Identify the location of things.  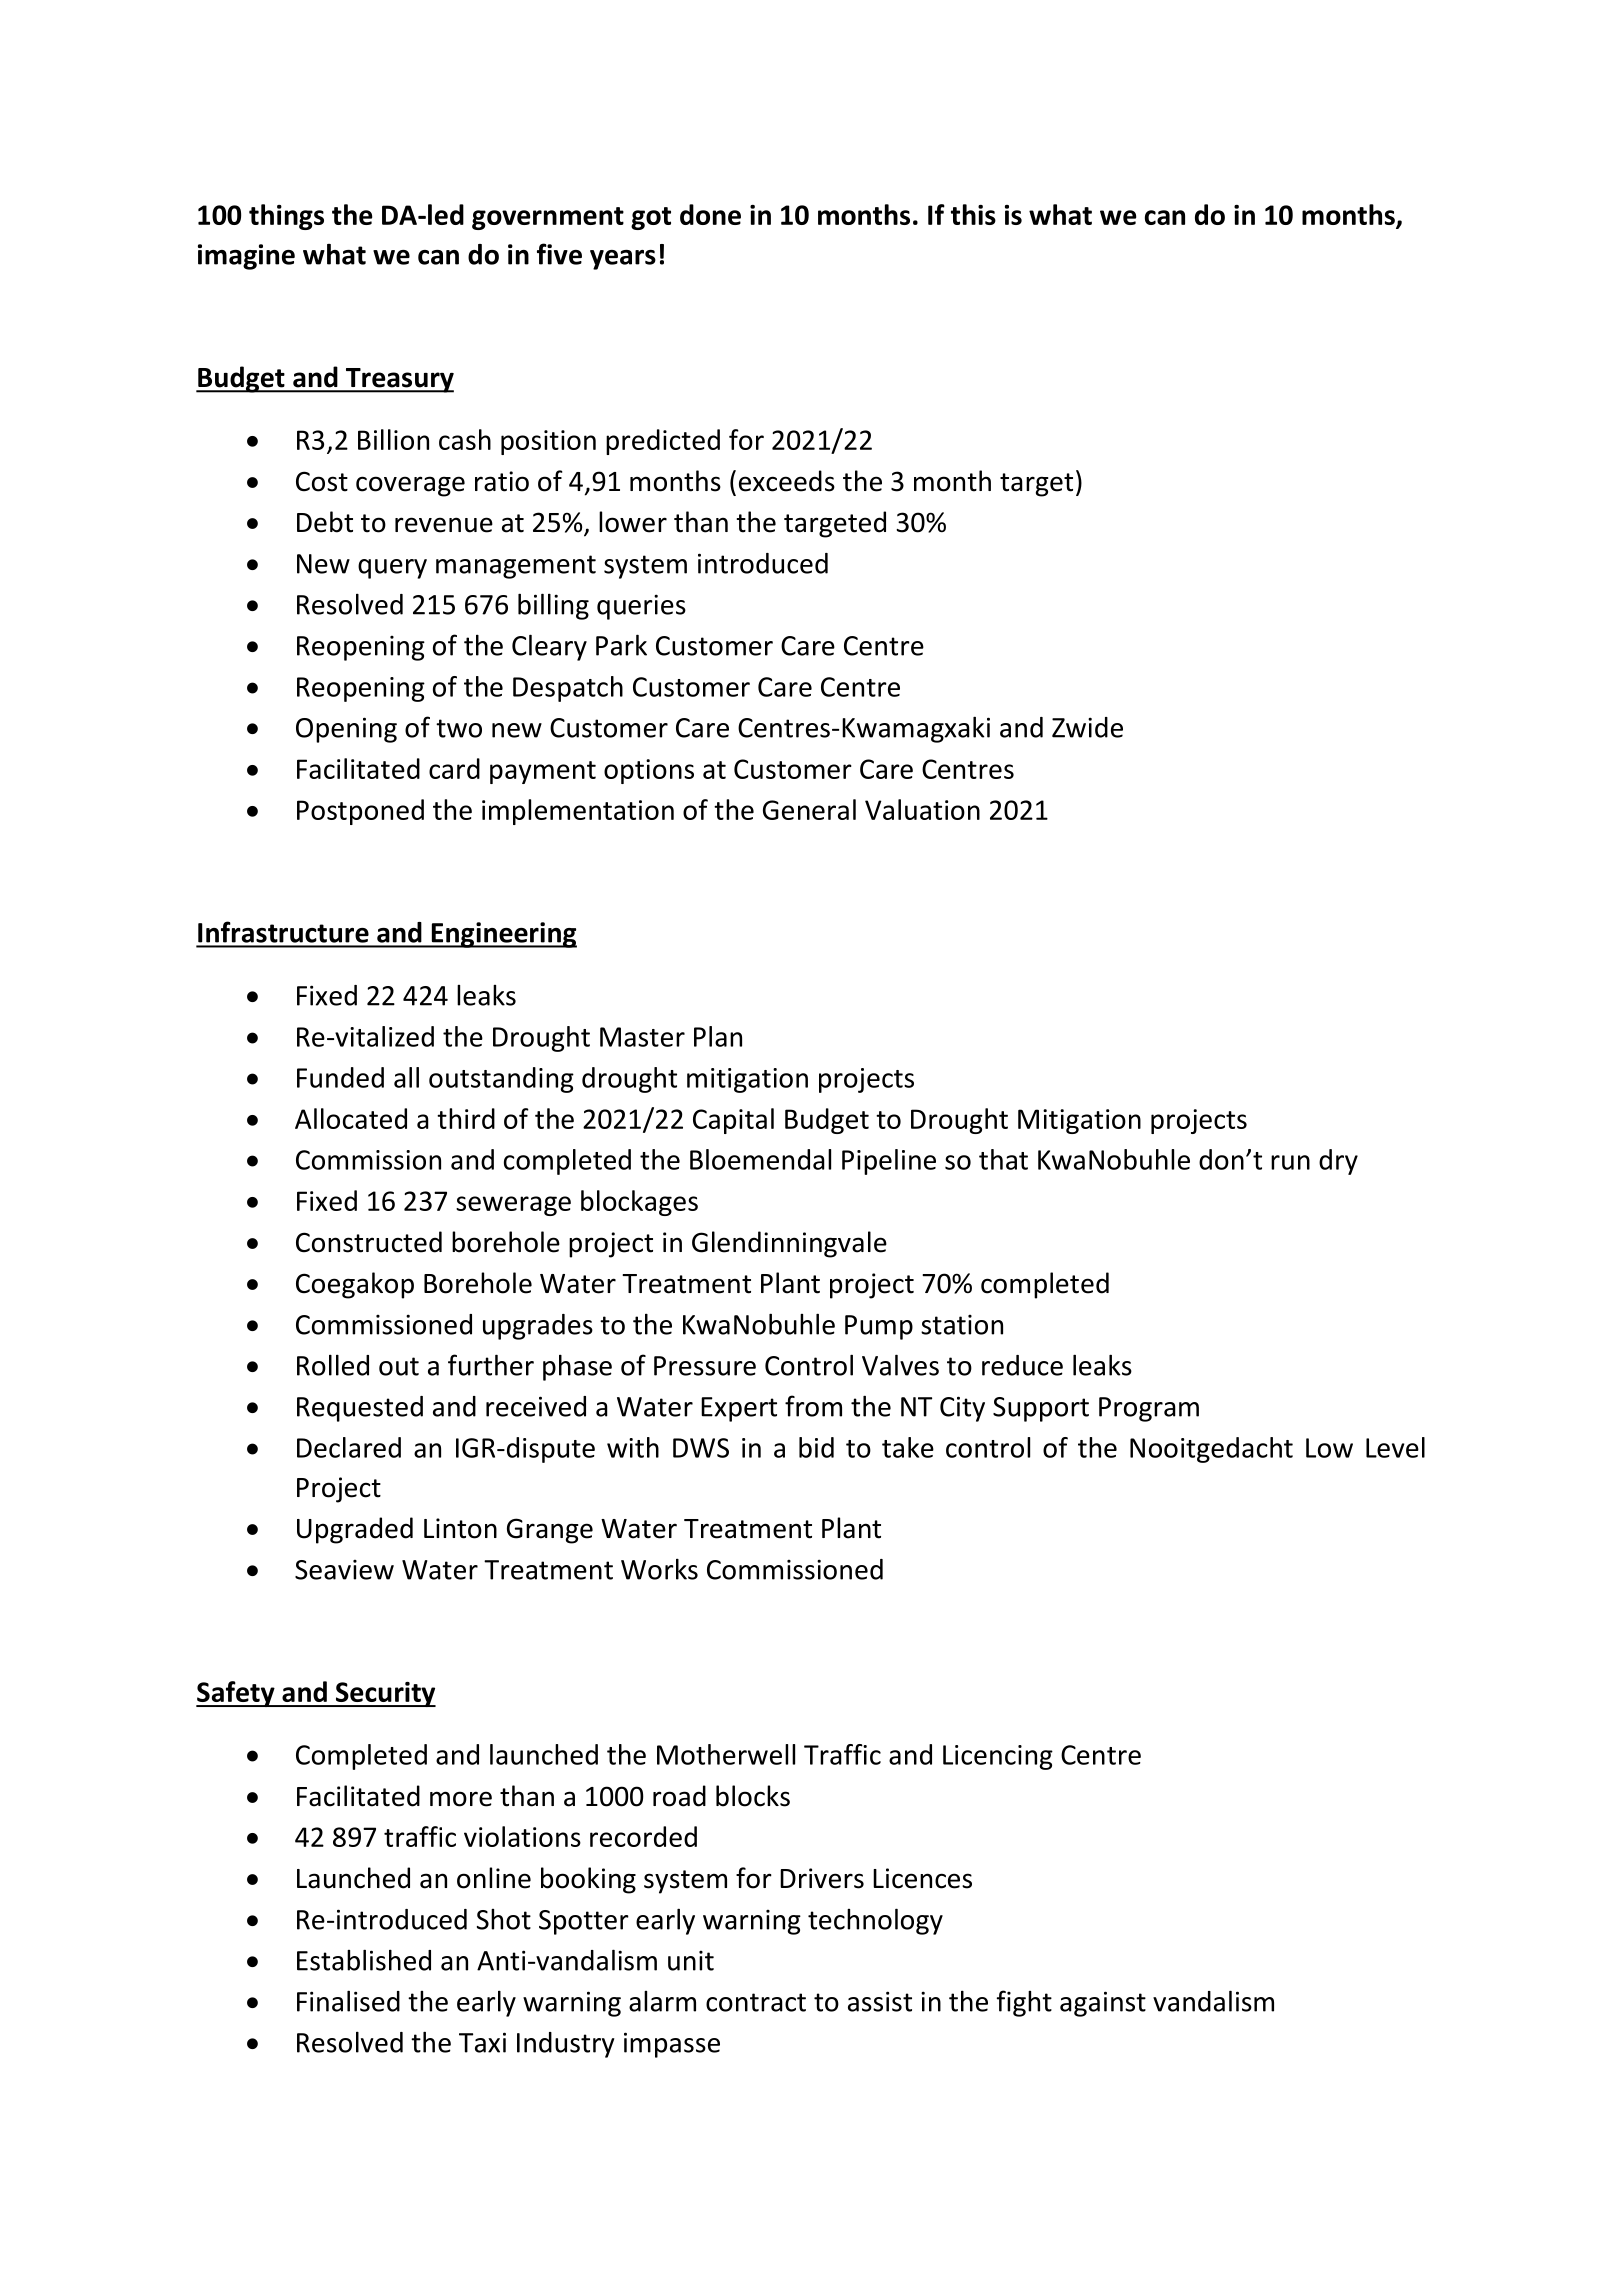
(286, 217).
